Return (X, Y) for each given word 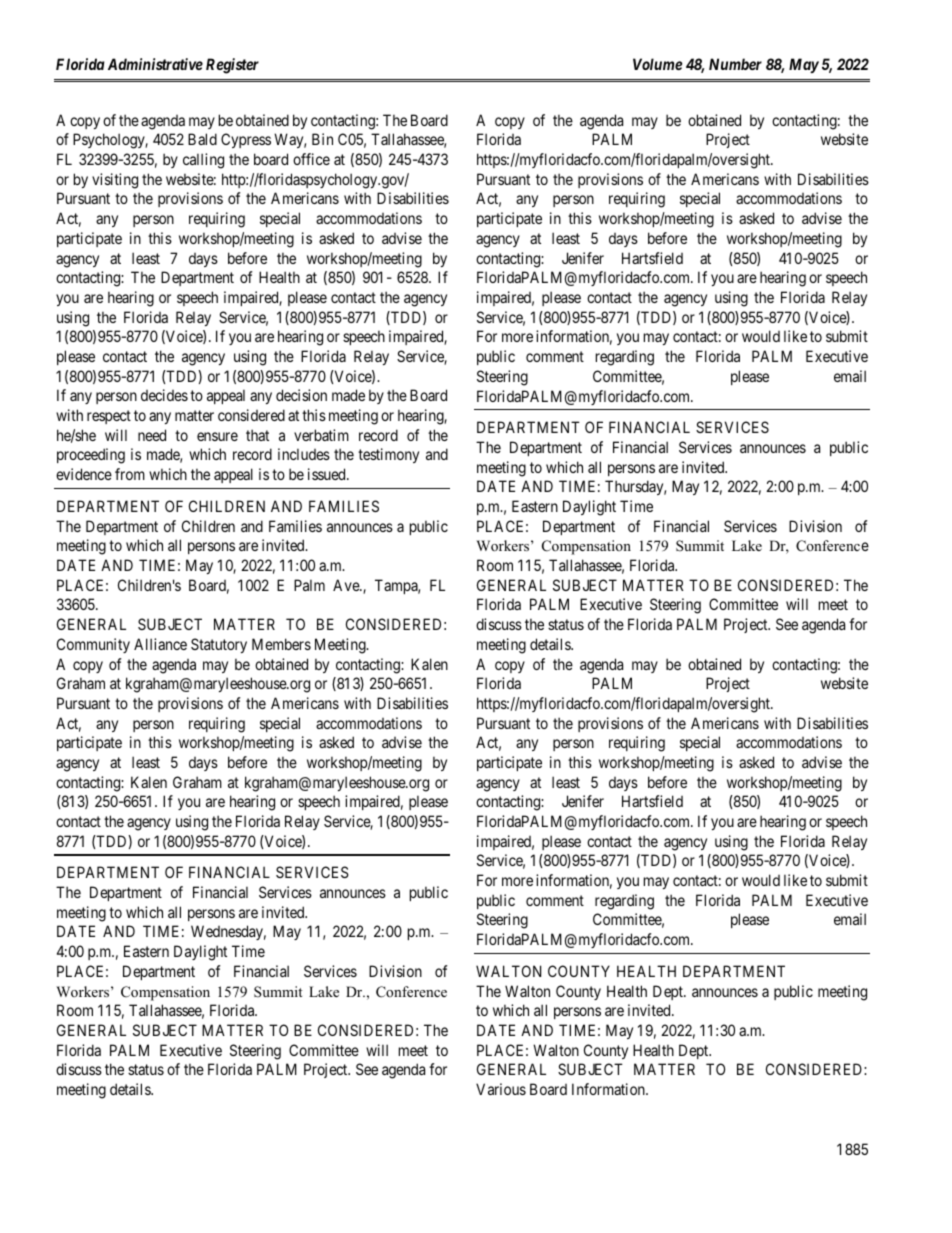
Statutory (219, 645)
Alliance (160, 644)
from (130, 474)
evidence (84, 474)
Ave (347, 585)
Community (93, 645)
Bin (322, 139)
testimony (388, 455)
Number (735, 64)
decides (164, 395)
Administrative (155, 64)
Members (281, 644)
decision (301, 395)
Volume (657, 64)
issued (328, 474)
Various (501, 1089)
